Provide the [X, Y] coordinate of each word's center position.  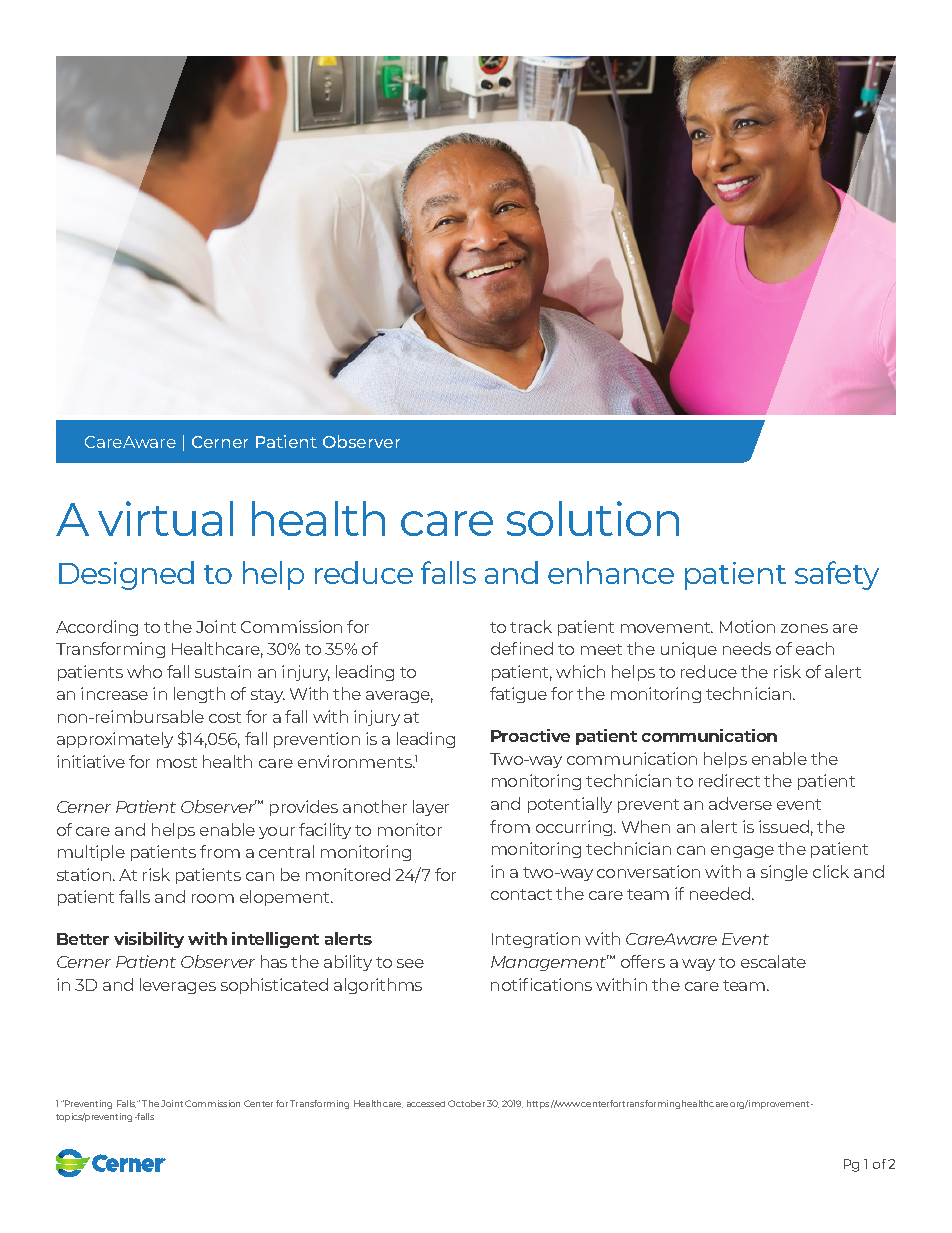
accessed [426, 1104]
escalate [773, 961]
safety [837, 575]
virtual [165, 518]
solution [593, 518]
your [277, 833]
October [466, 1103]
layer [431, 808]
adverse [740, 803]
